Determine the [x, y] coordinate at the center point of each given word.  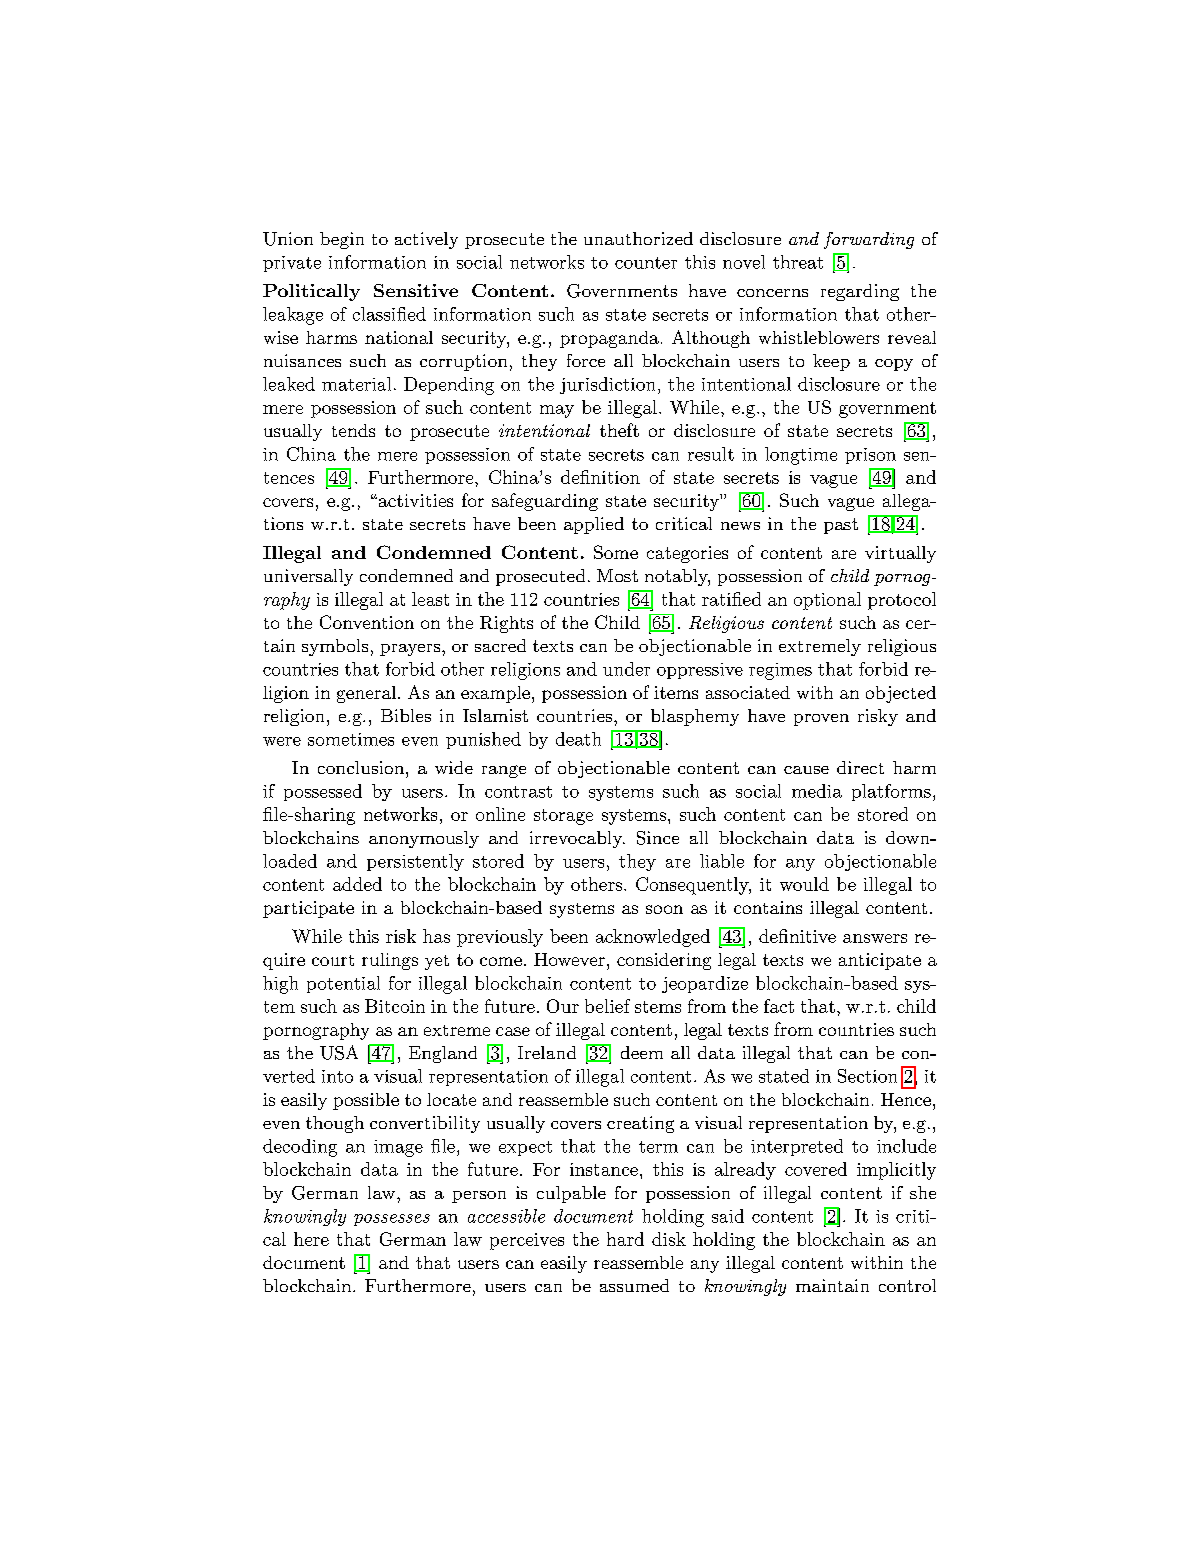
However [569, 959]
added [357, 884]
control [907, 1285]
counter [646, 263]
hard [625, 1239]
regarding [860, 292]
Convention [367, 622]
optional [827, 601]
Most [617, 575]
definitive [797, 936]
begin [342, 240]
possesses [392, 1220]
